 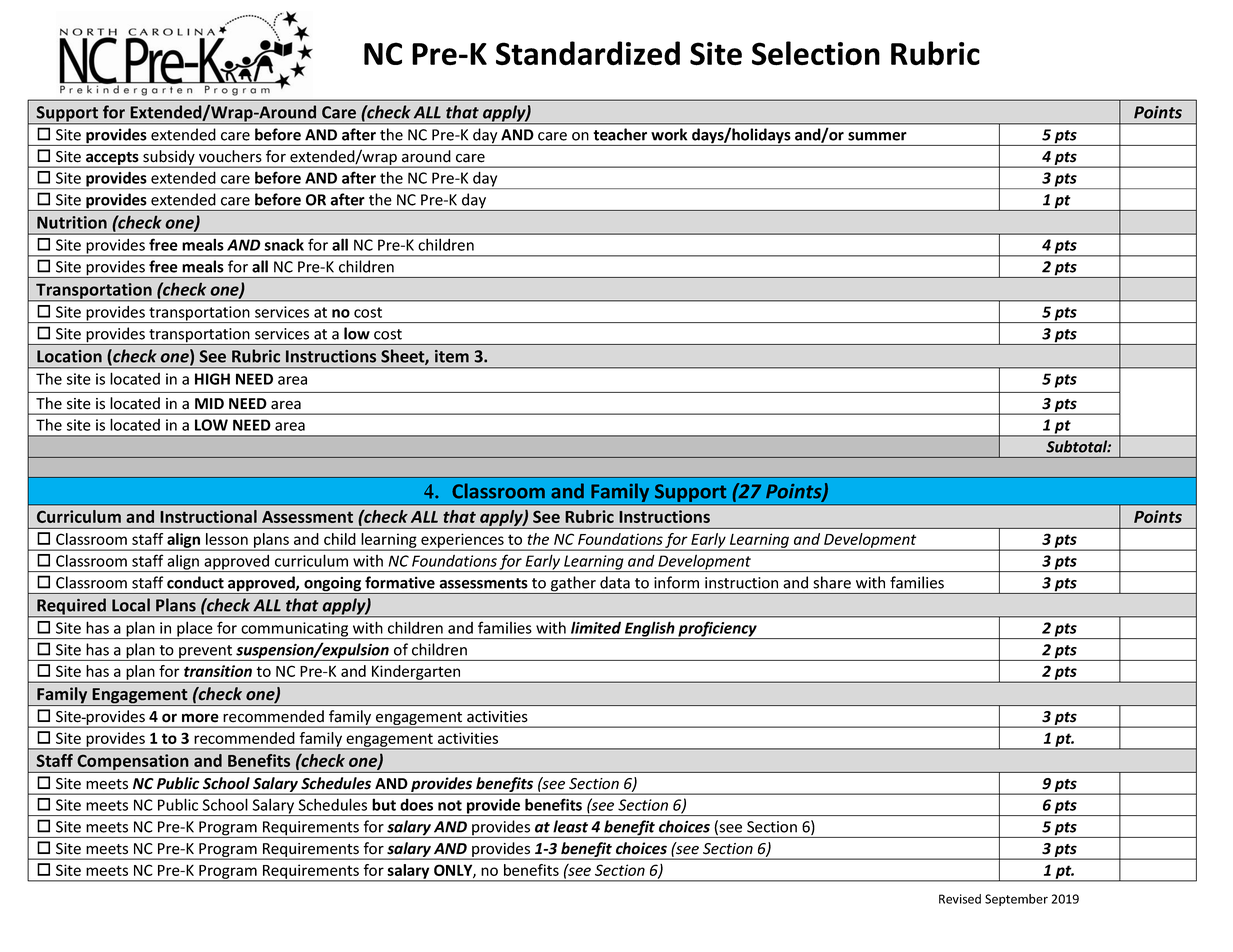 What do you see at coordinates (452, 356) in the screenshot?
I see `item` at bounding box center [452, 356].
